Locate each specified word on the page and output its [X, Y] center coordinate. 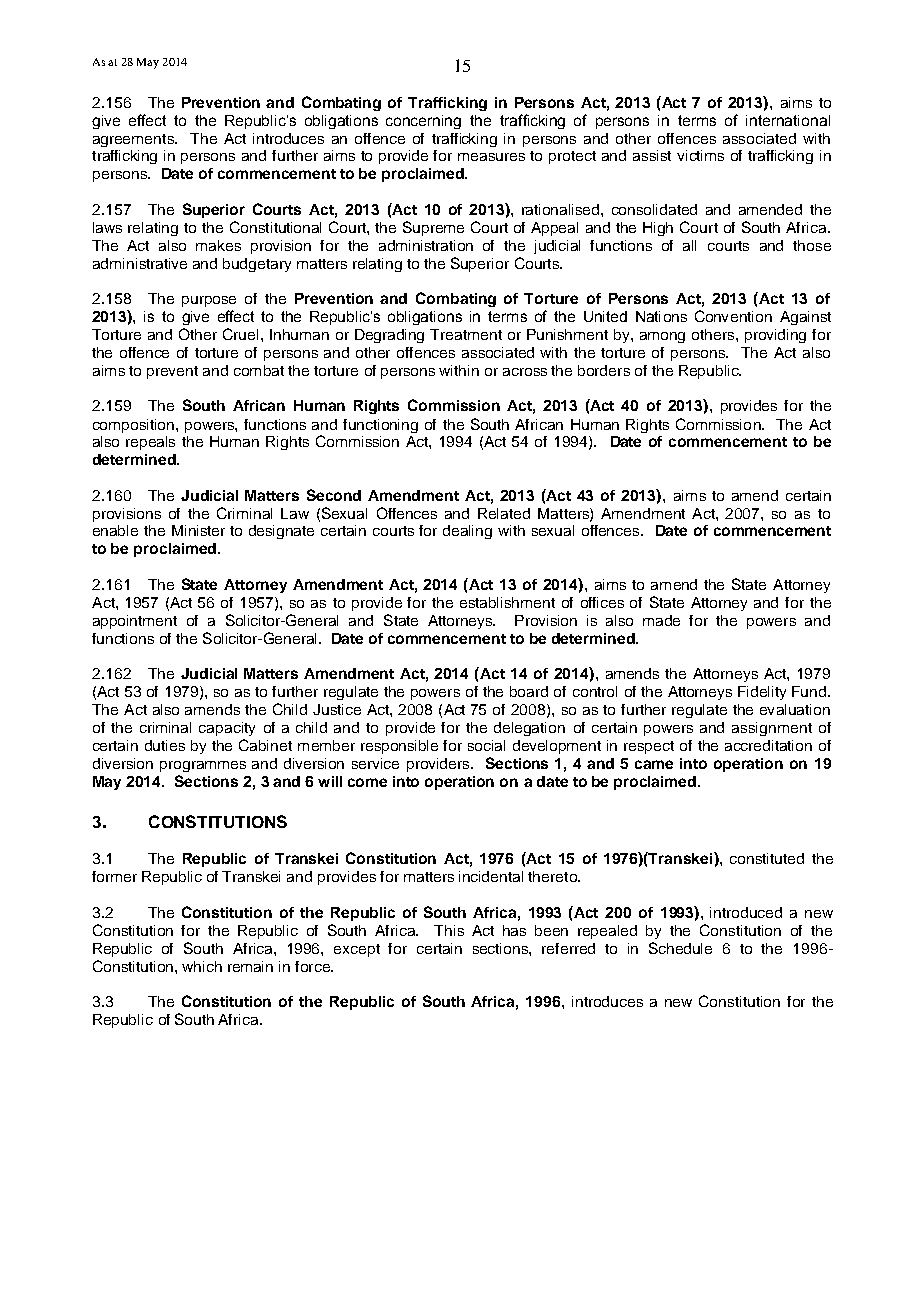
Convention [733, 316]
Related [504, 513]
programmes [203, 766]
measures [491, 157]
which [202, 966]
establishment [507, 602]
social [486, 745]
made [661, 620]
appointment [135, 622]
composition [135, 426]
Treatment [466, 334]
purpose [209, 301]
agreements [135, 140]
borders [604, 370]
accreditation [768, 745]
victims [700, 155]
